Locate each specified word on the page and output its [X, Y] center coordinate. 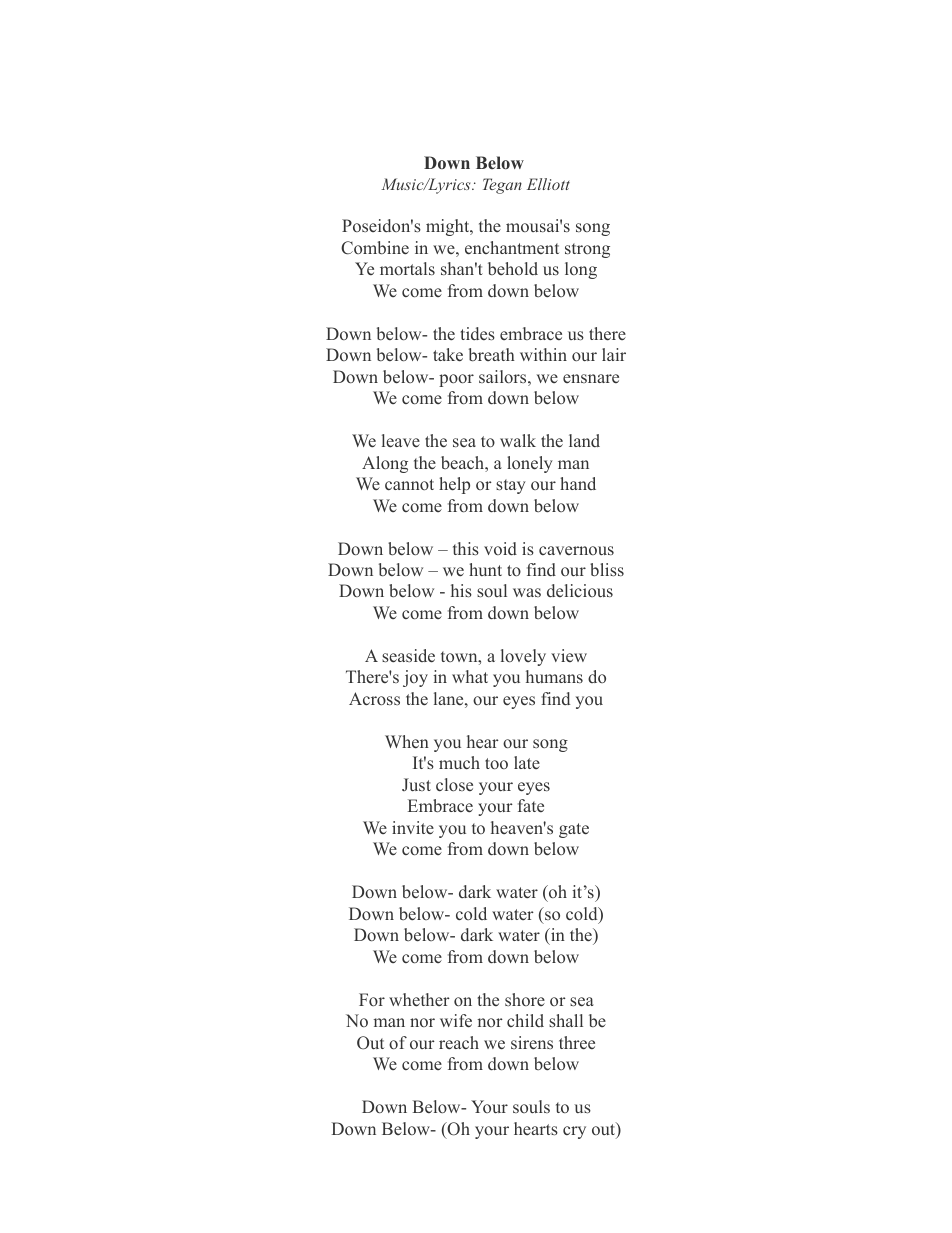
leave [401, 441]
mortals [407, 268]
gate [574, 830]
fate [531, 805]
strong [587, 250]
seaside [408, 656]
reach [459, 1043]
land [584, 440]
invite [413, 827]
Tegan [502, 186]
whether [419, 1000]
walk [518, 440]
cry [574, 1132]
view [569, 655]
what [470, 676]
